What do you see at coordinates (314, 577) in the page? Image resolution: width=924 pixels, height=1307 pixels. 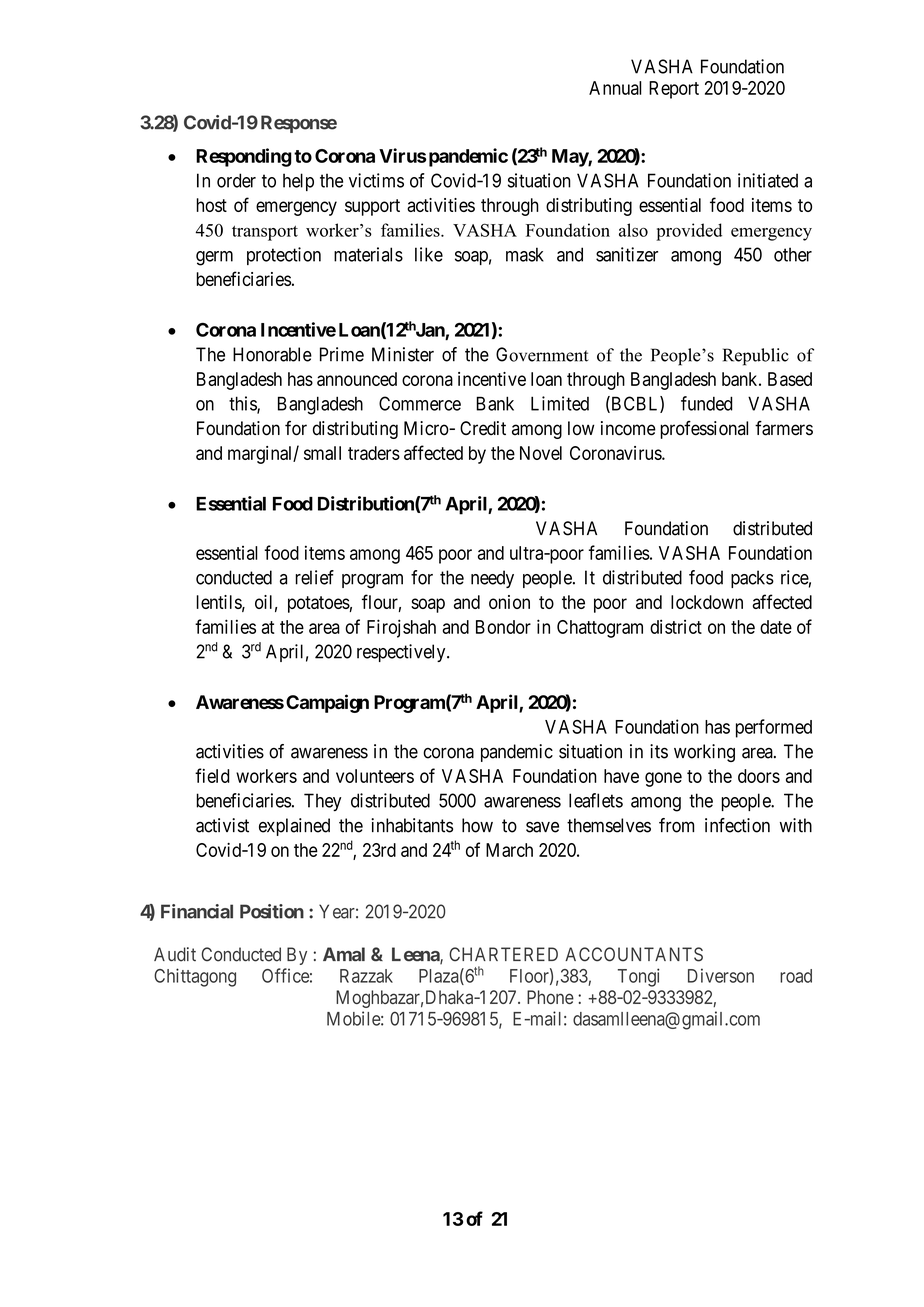 I see `relief` at bounding box center [314, 577].
